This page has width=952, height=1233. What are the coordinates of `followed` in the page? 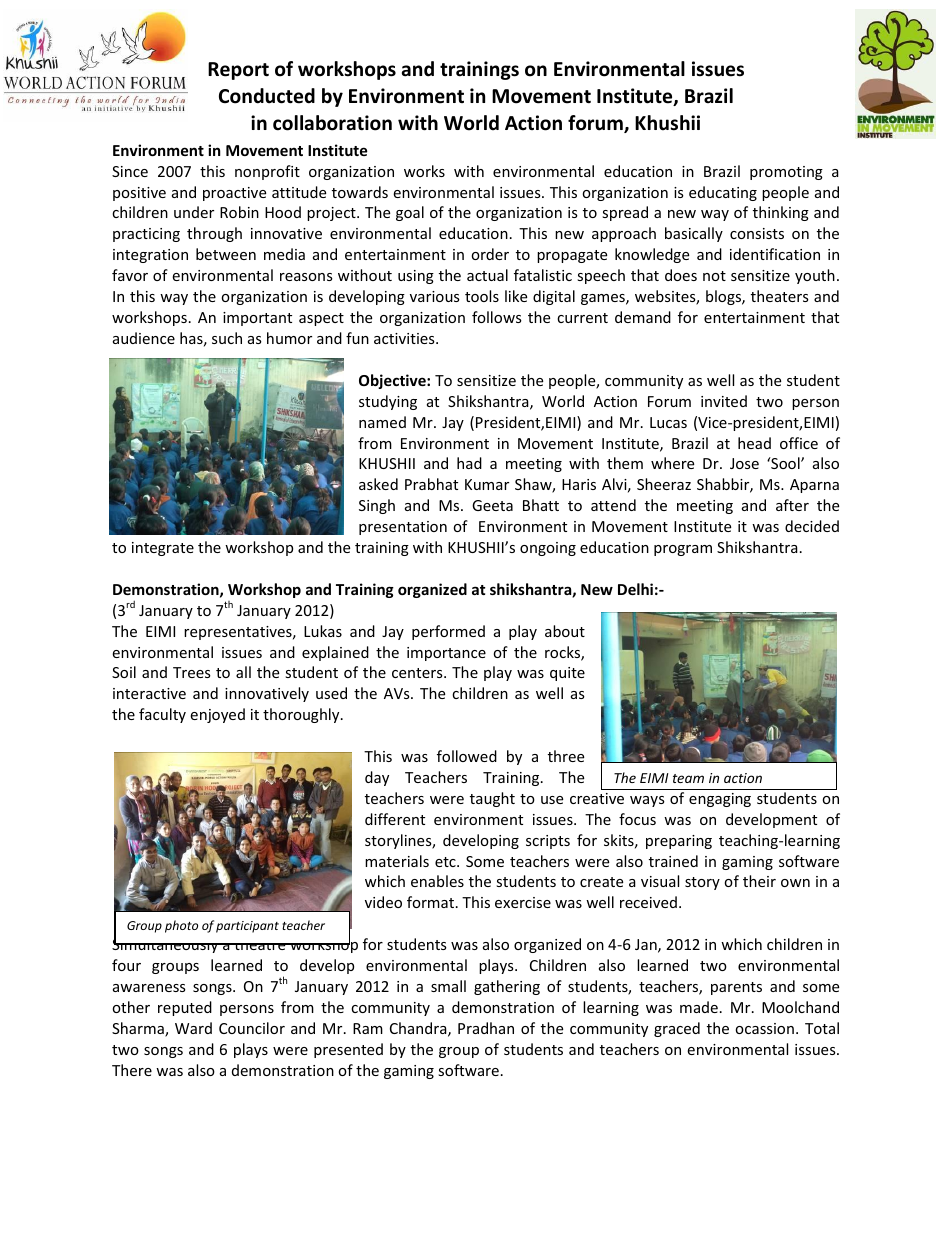 It's located at (467, 756).
